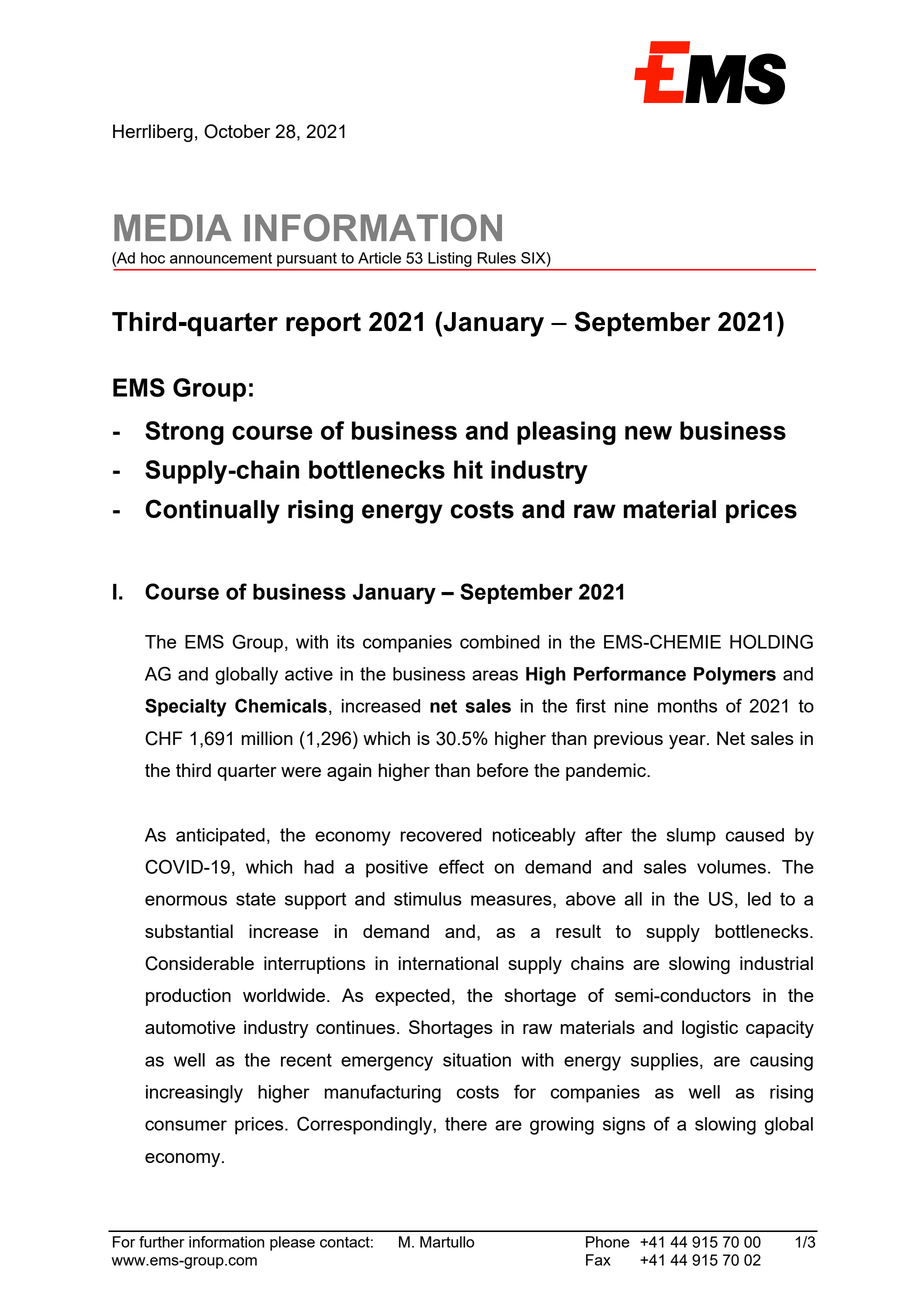 Image resolution: width=924 pixels, height=1308 pixels. What do you see at coordinates (292, 1243) in the image?
I see `please` at bounding box center [292, 1243].
